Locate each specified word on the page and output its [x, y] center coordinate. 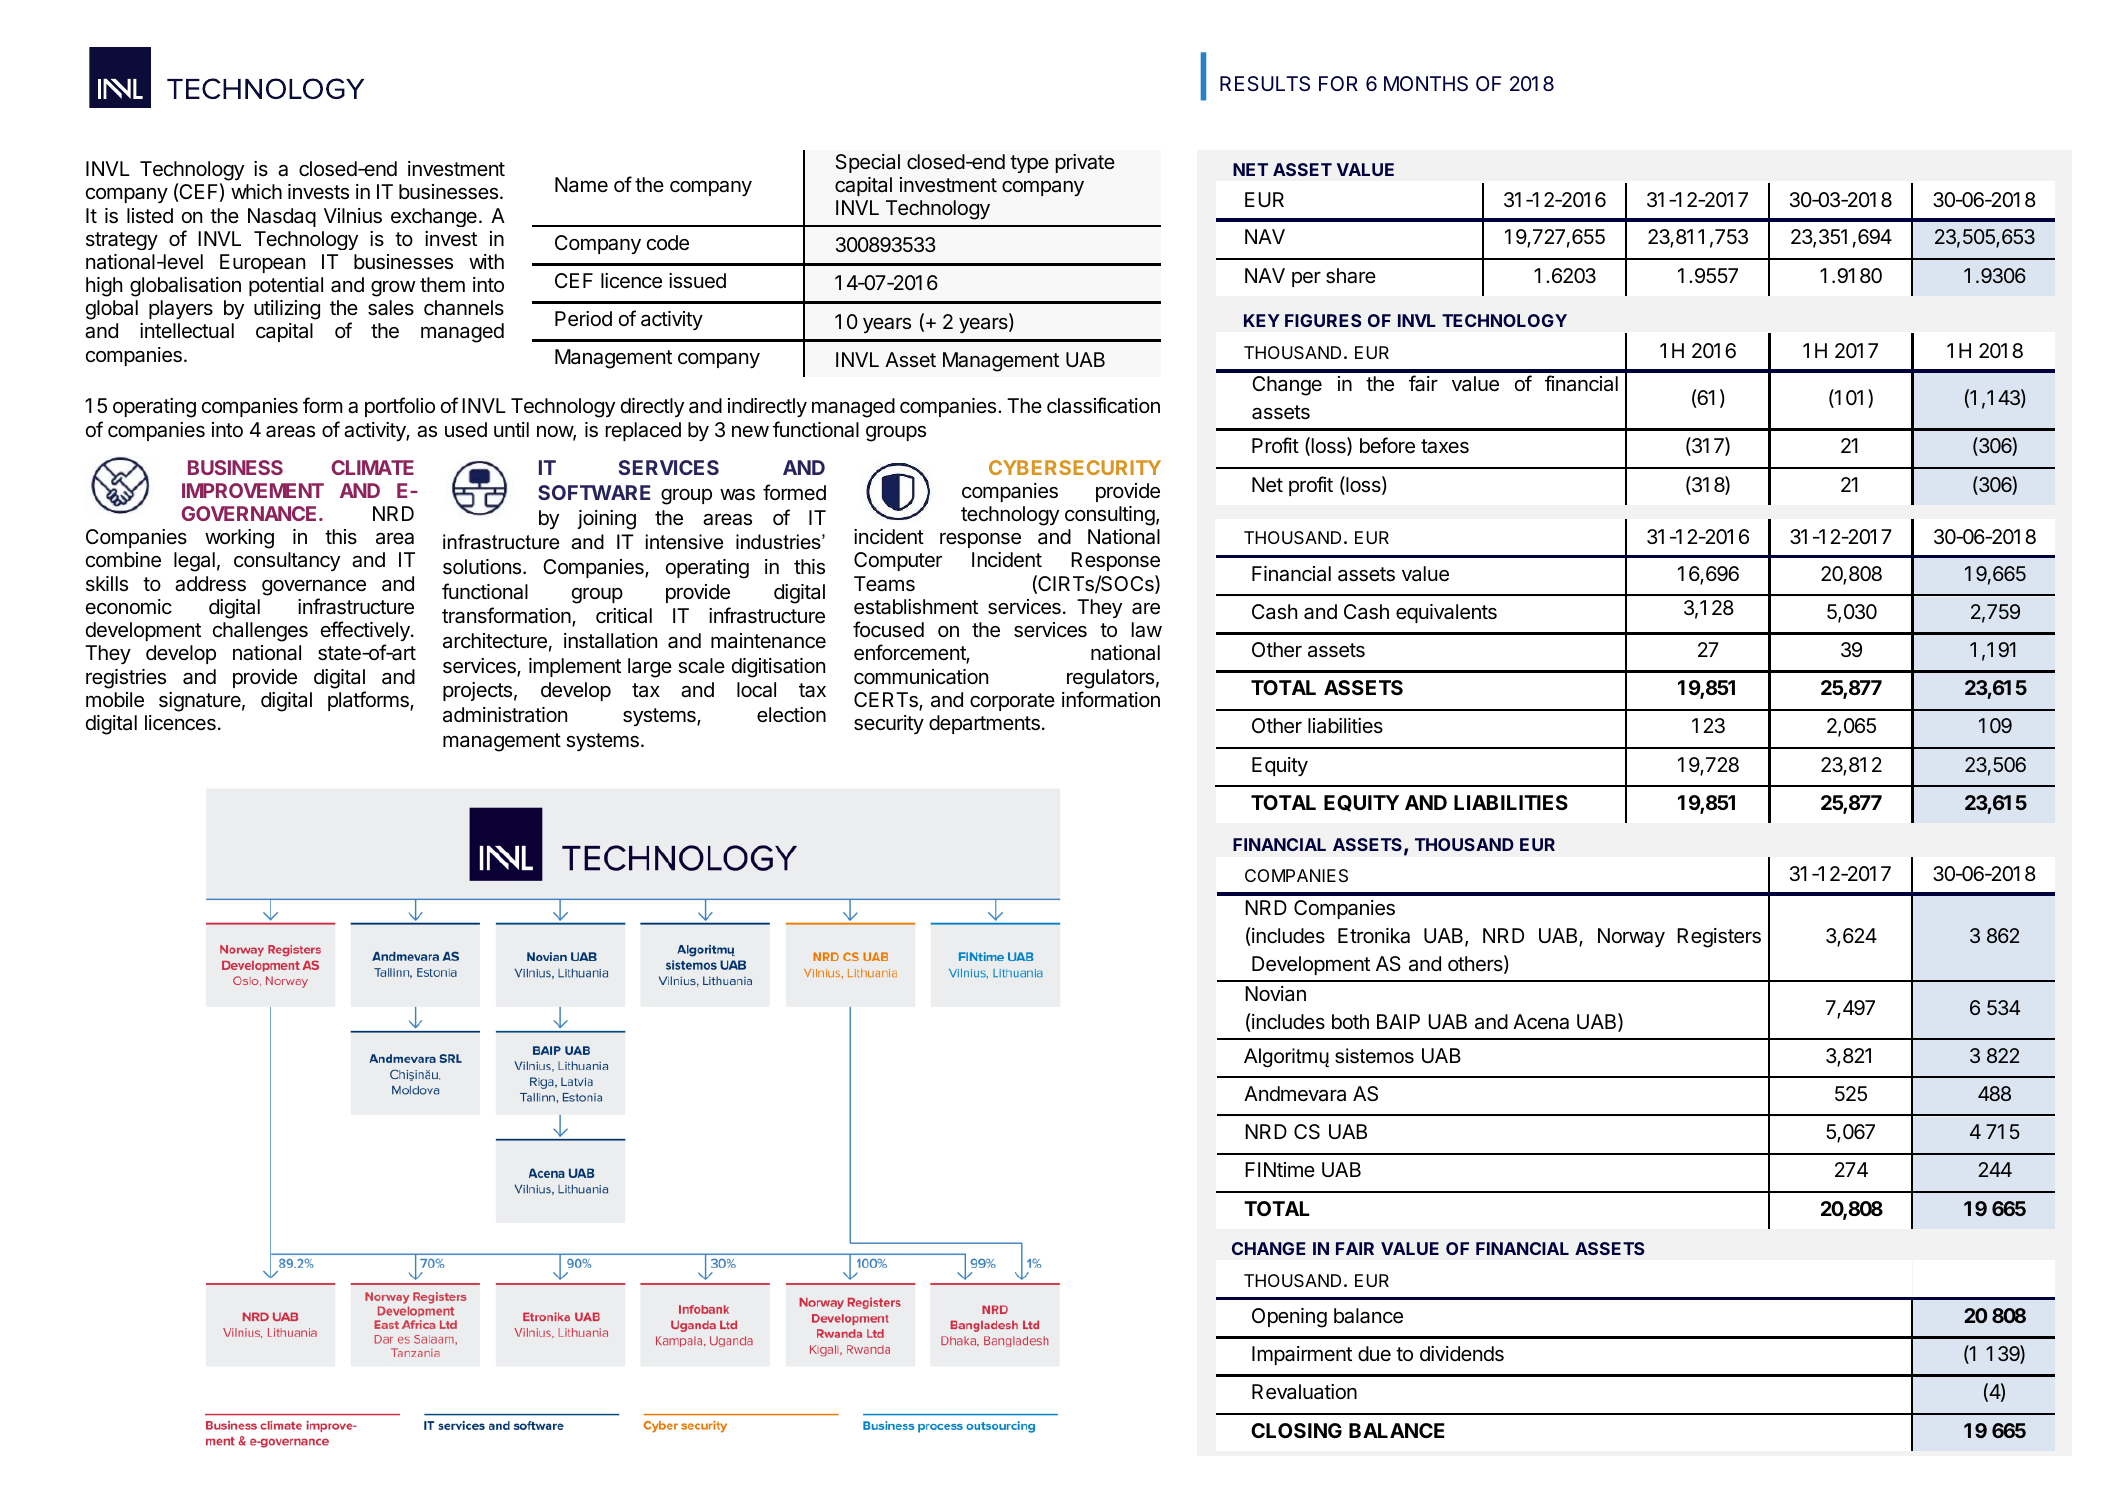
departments [984, 724]
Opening [1289, 1318]
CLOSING [1296, 1430]
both [1350, 1021]
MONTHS [1426, 84]
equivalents [1446, 613]
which [256, 191]
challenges [260, 632]
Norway [1631, 937]
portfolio [400, 407]
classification [1103, 405]
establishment [916, 607]
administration [505, 715]
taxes [1445, 446]
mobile [115, 700]
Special [867, 163]
